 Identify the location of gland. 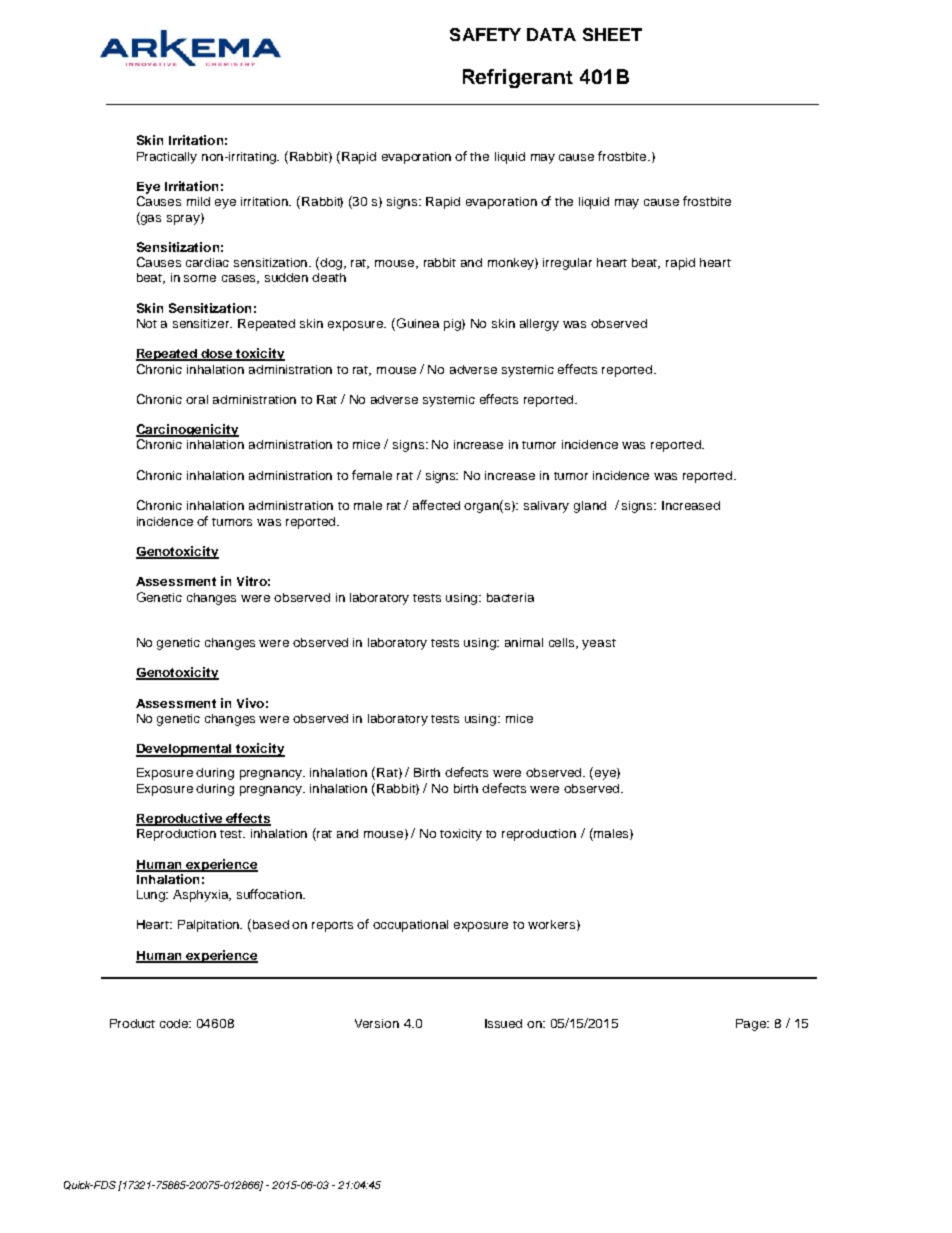
(590, 507).
